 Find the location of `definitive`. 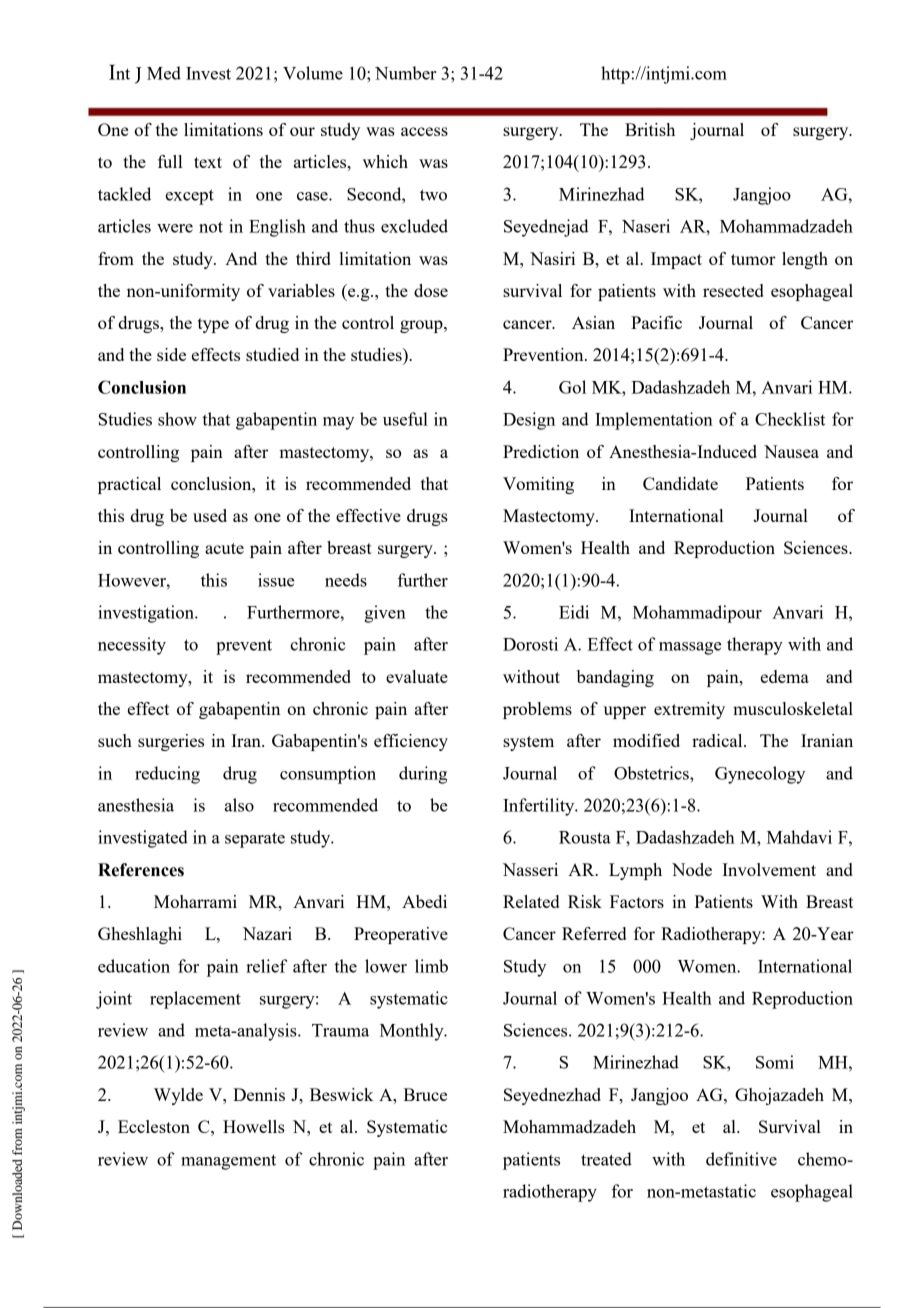

definitive is located at coordinates (741, 1159).
